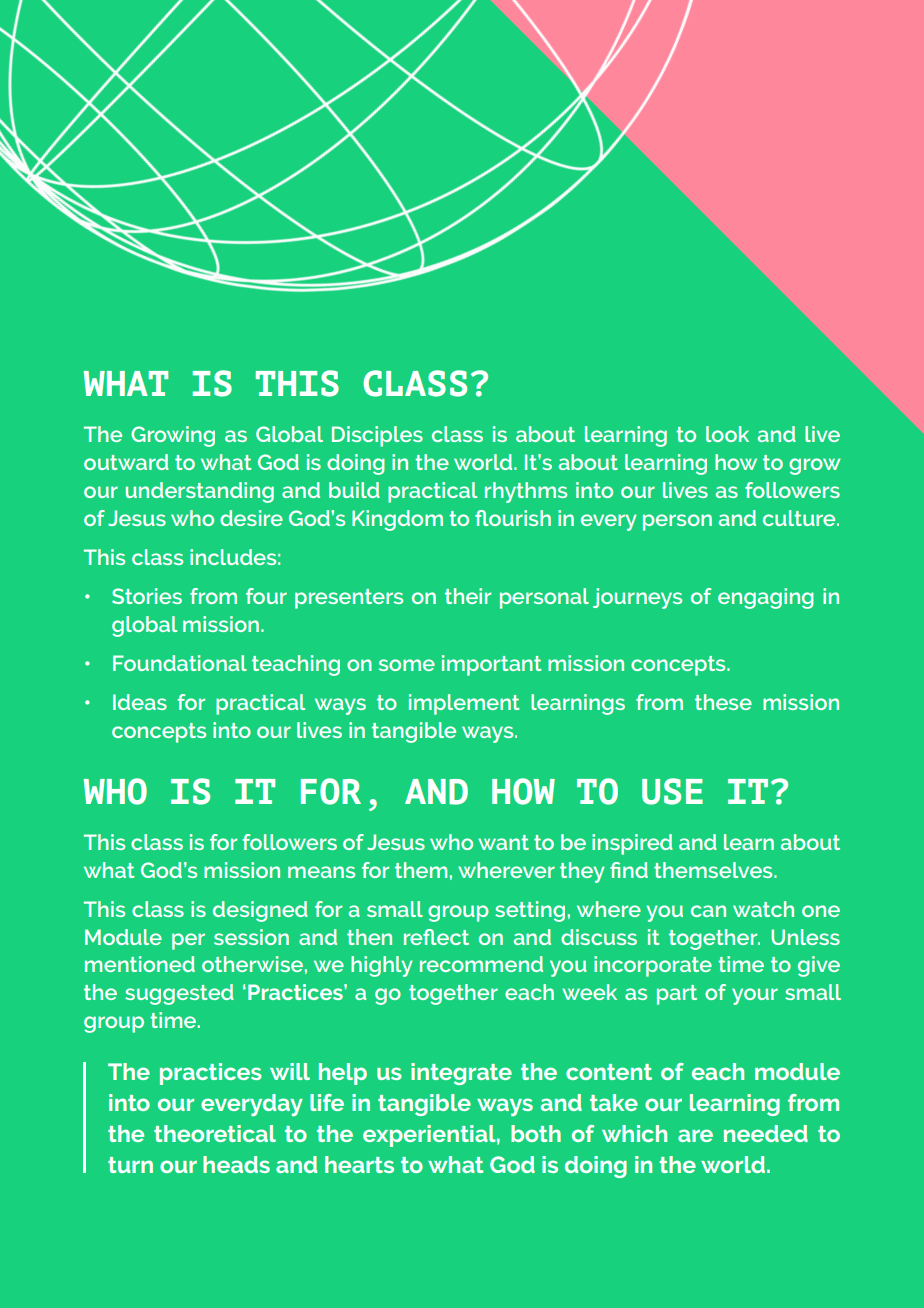 The height and width of the screenshot is (1308, 924). I want to click on both, so click(536, 1133).
